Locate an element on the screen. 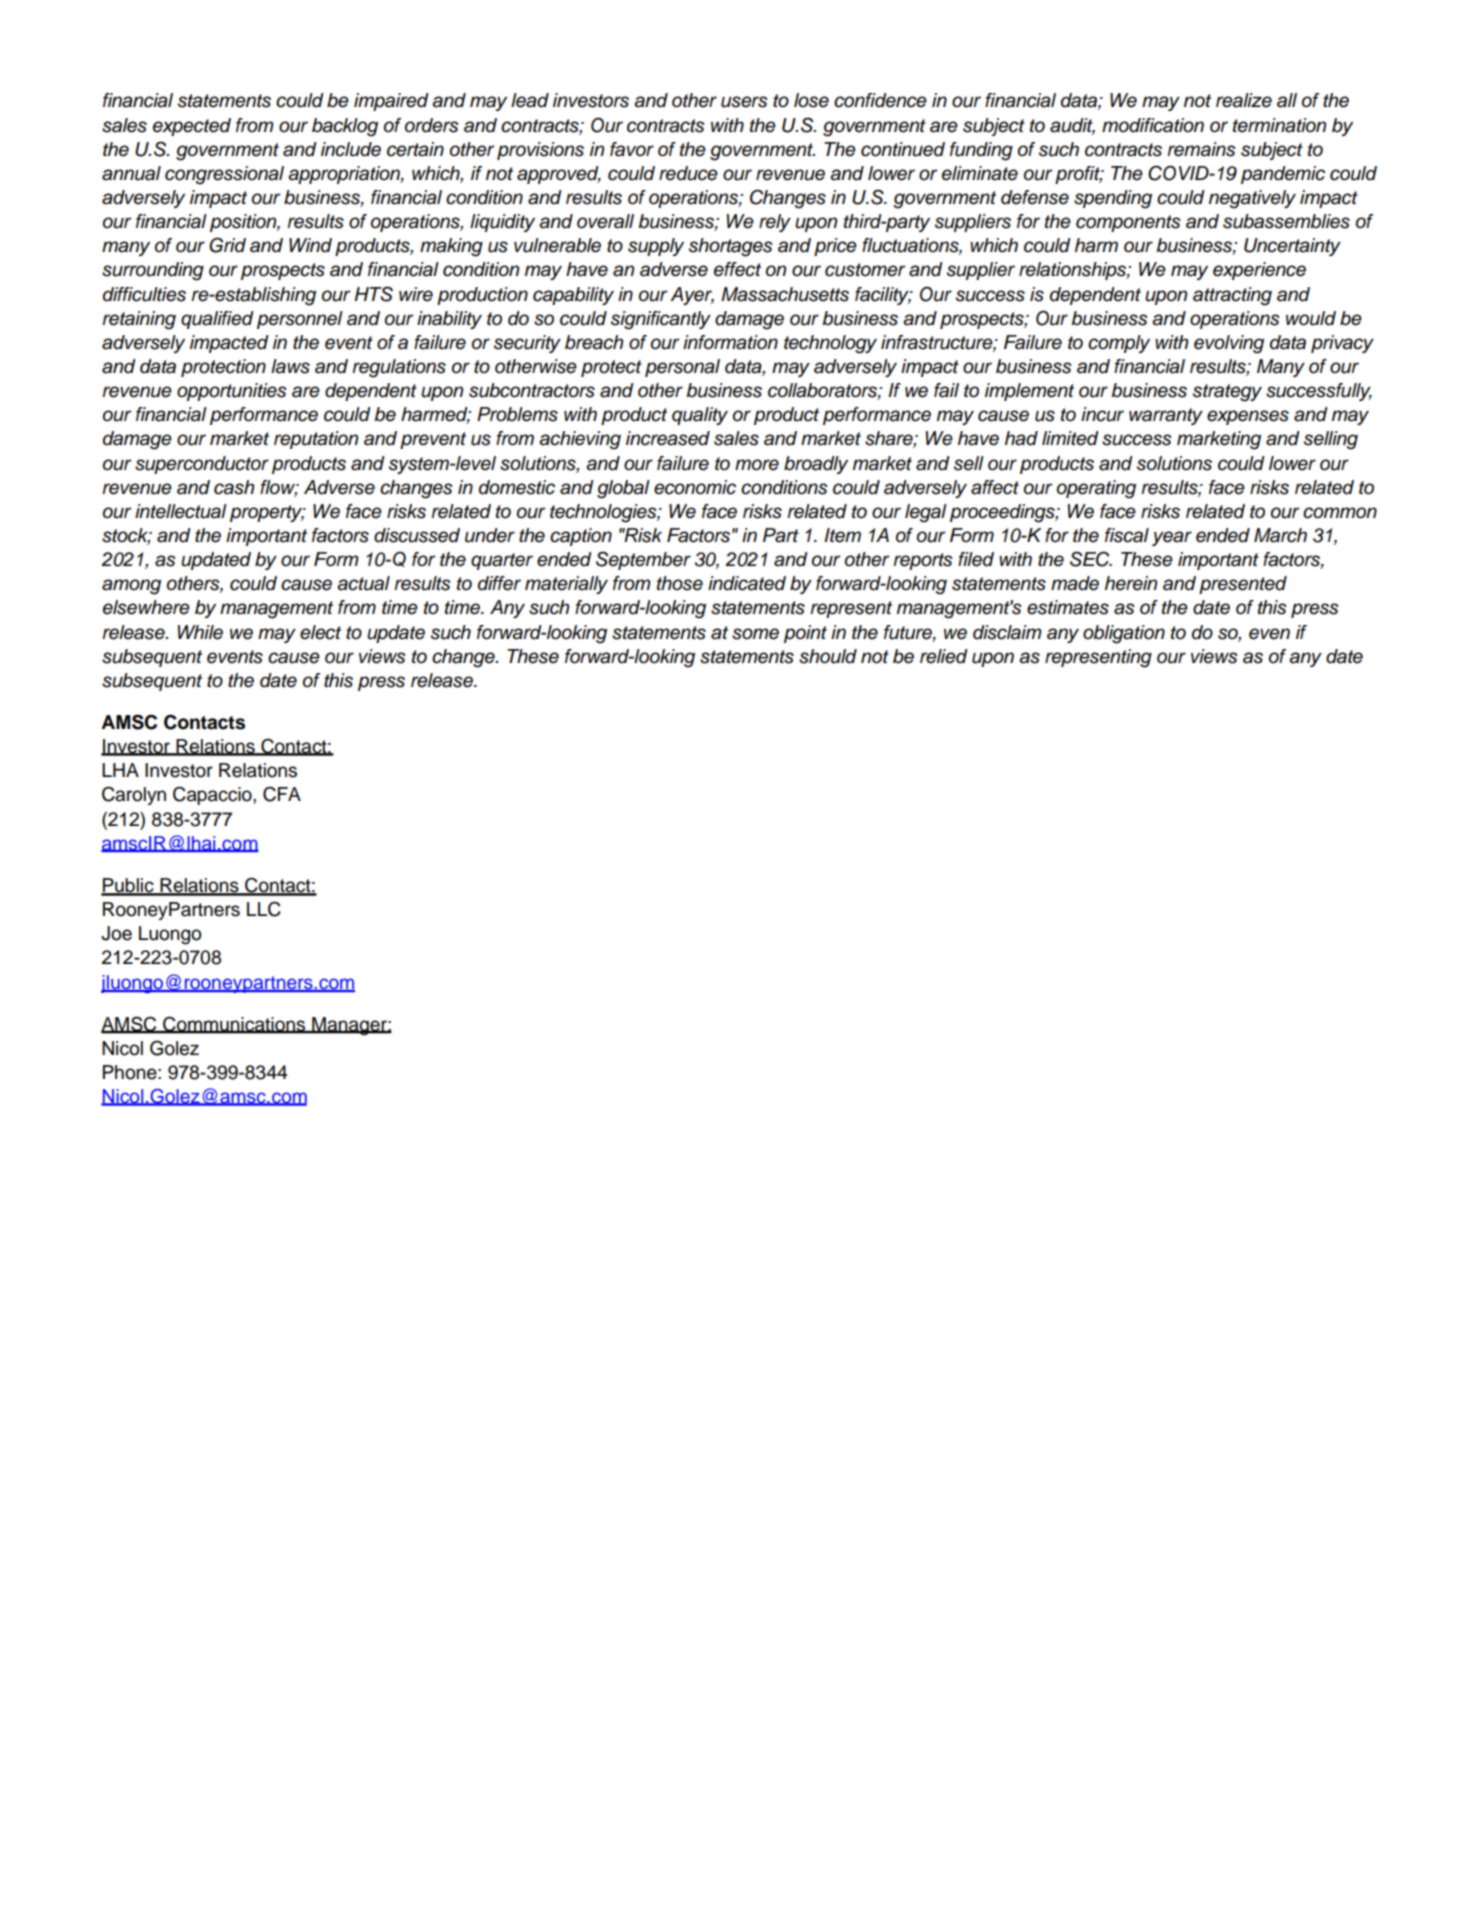 Image resolution: width=1478 pixels, height=1912 pixels. users is located at coordinates (744, 102).
